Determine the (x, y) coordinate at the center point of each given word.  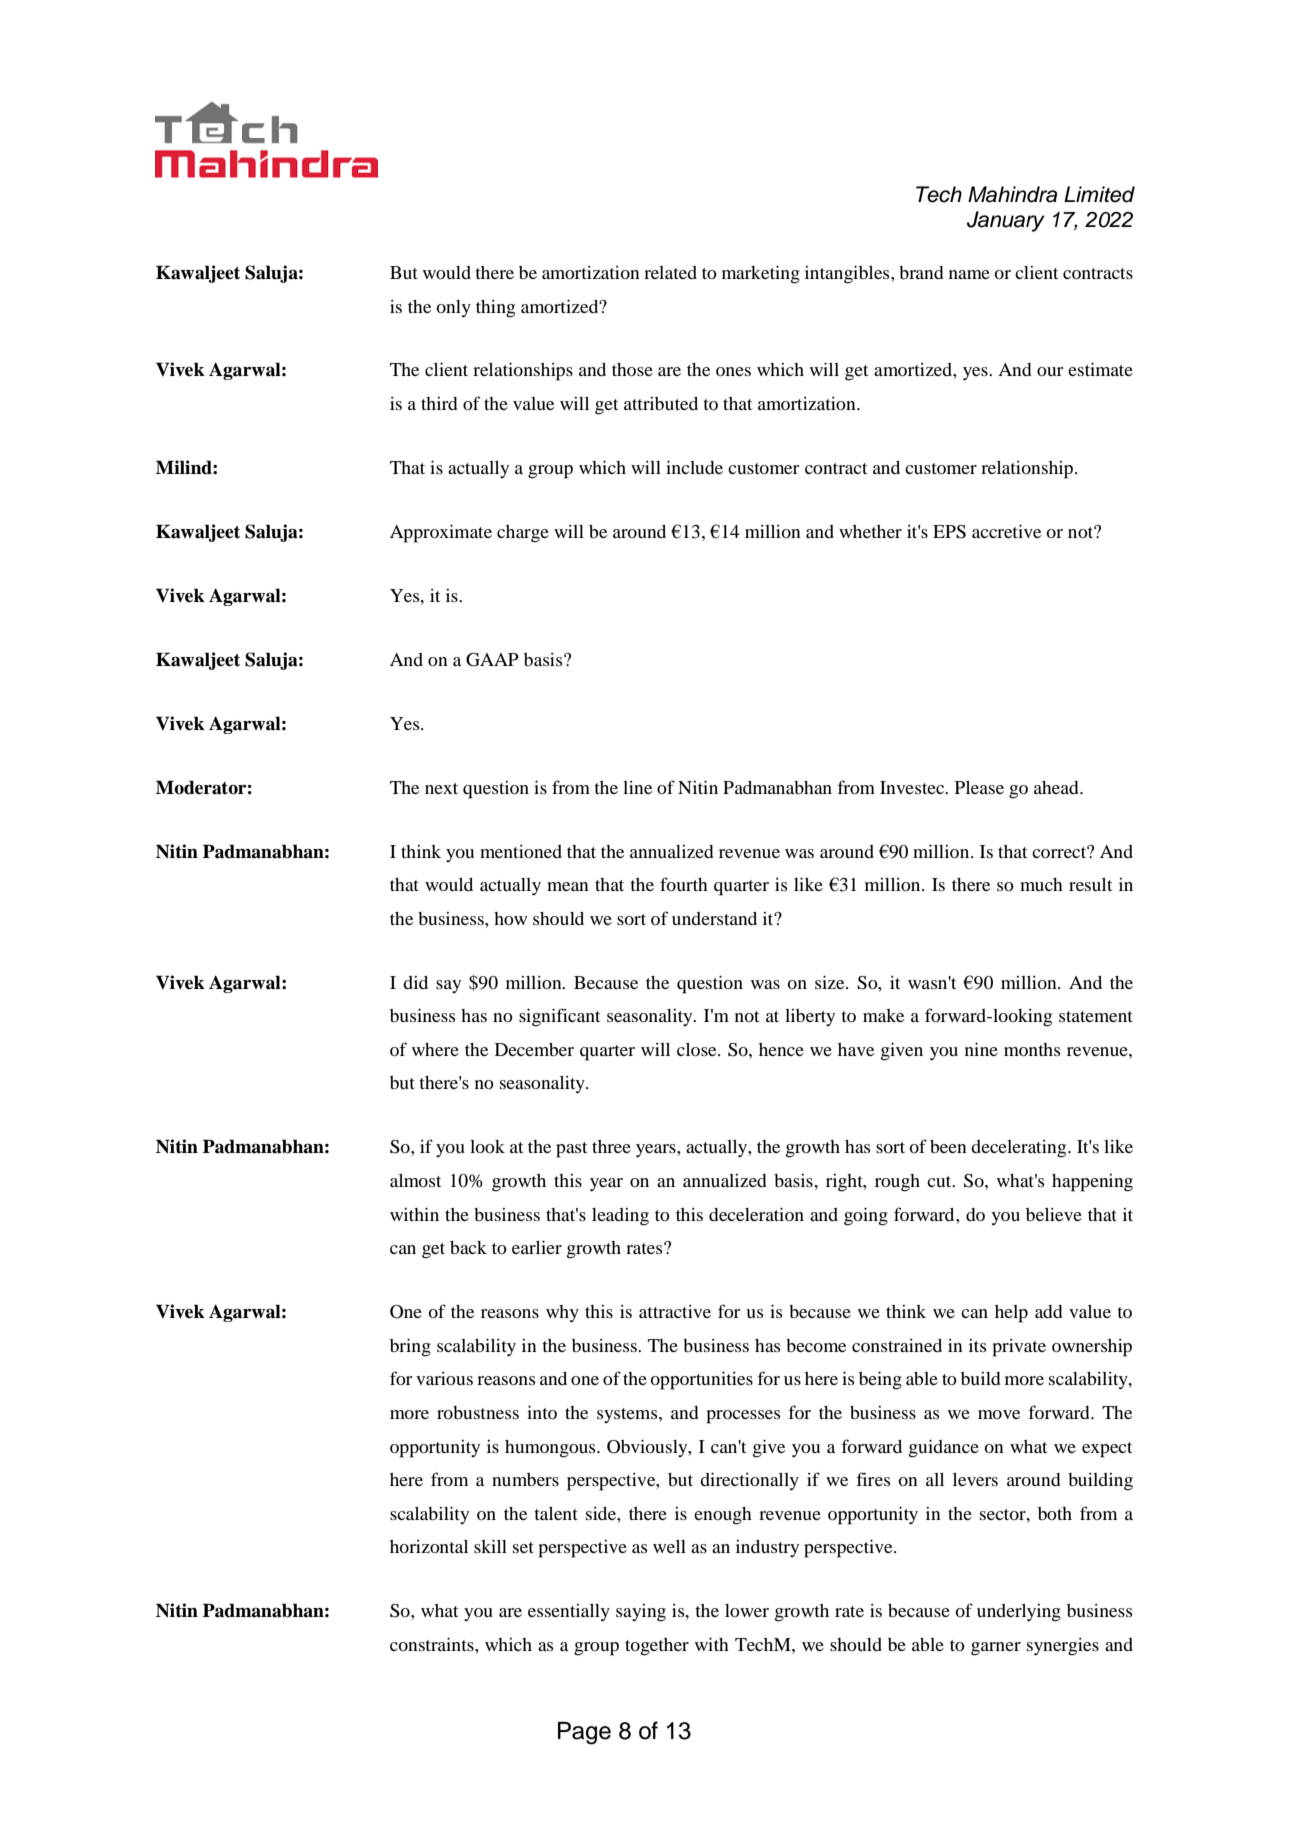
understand (714, 918)
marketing (761, 274)
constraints (433, 1644)
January (1006, 221)
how (510, 918)
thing (495, 309)
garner (996, 1649)
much (1041, 884)
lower (747, 1610)
